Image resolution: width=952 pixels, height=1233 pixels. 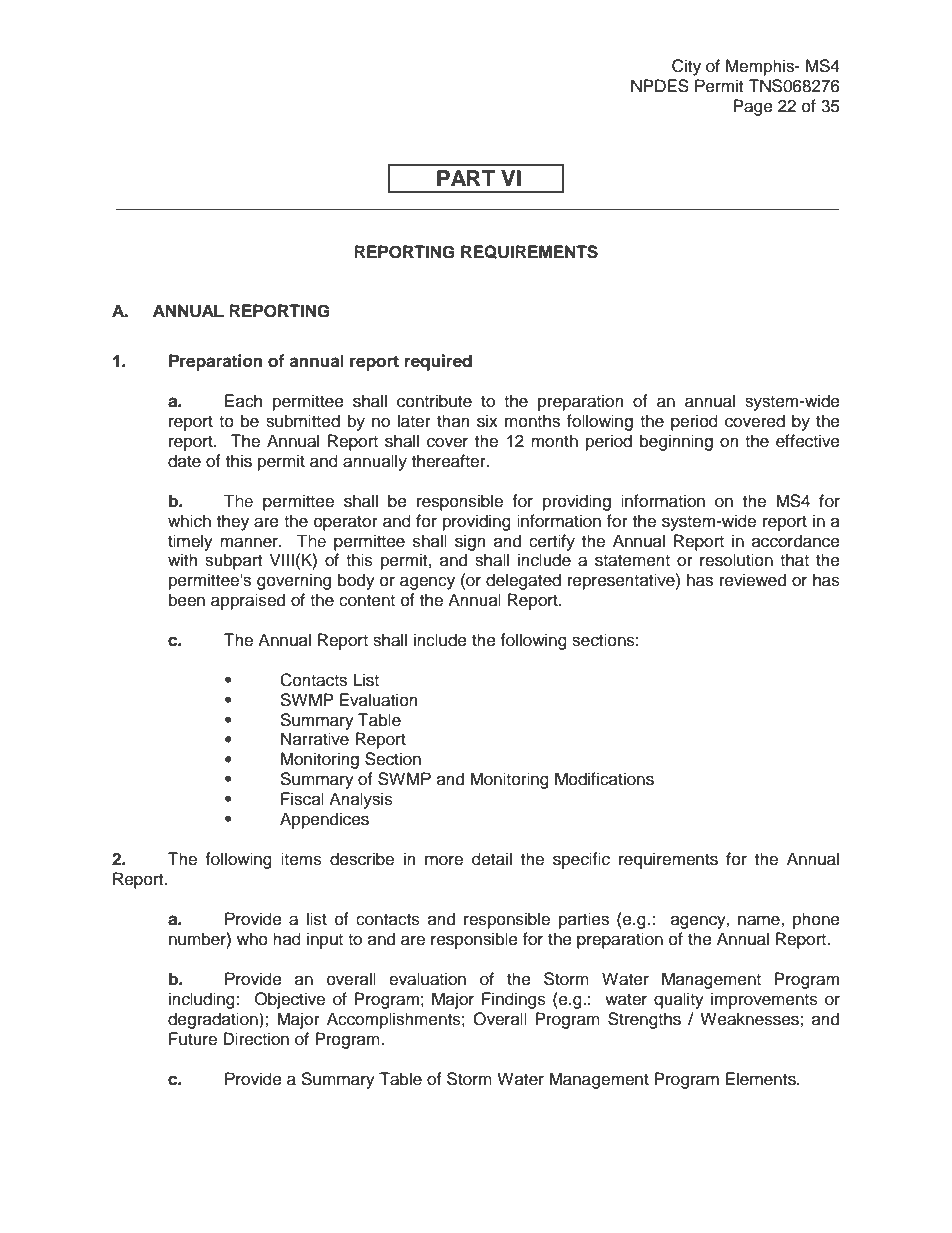 What do you see at coordinates (514, 1000) in the screenshot?
I see `Findings` at bounding box center [514, 1000].
